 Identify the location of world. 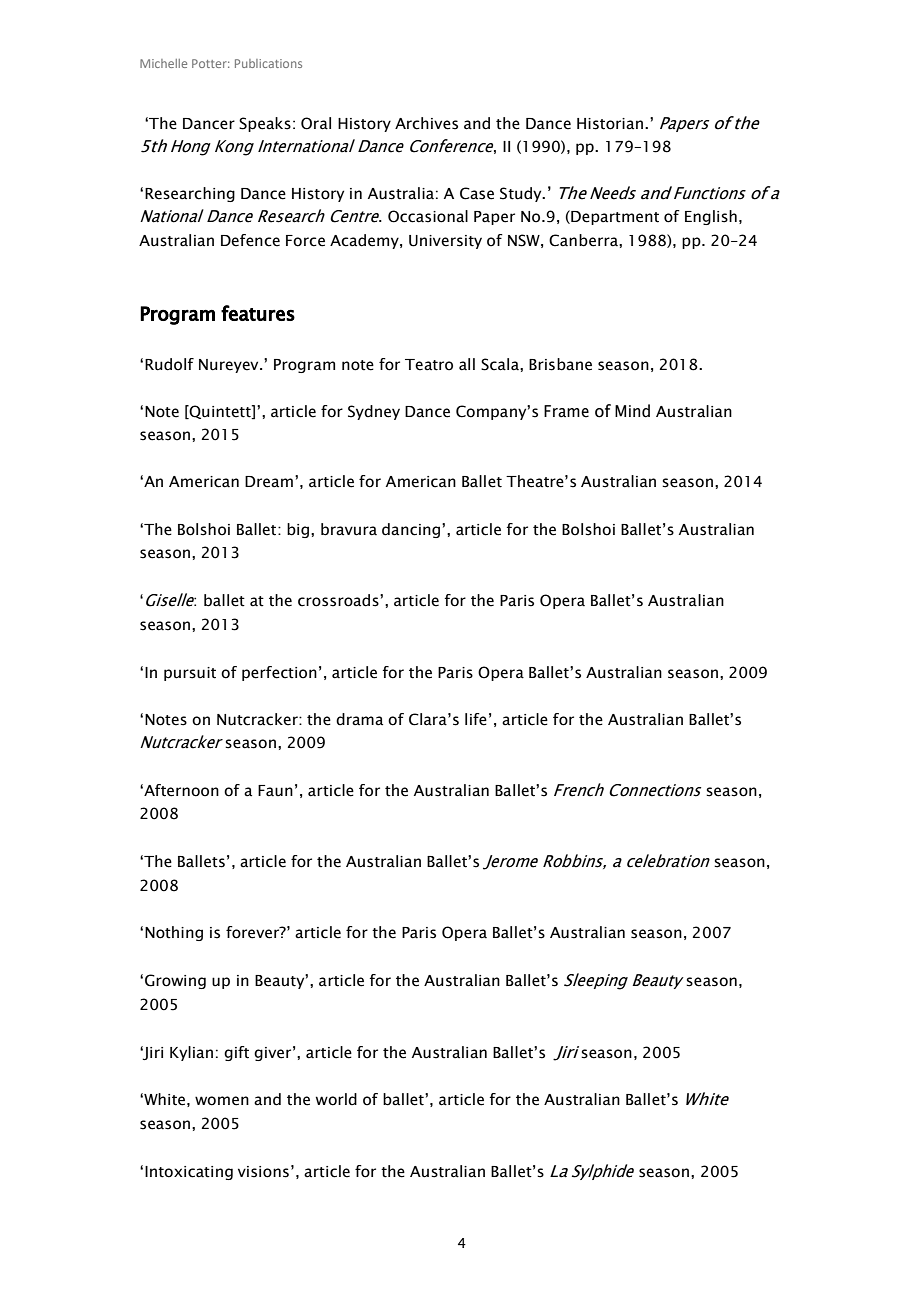
(336, 1099).
